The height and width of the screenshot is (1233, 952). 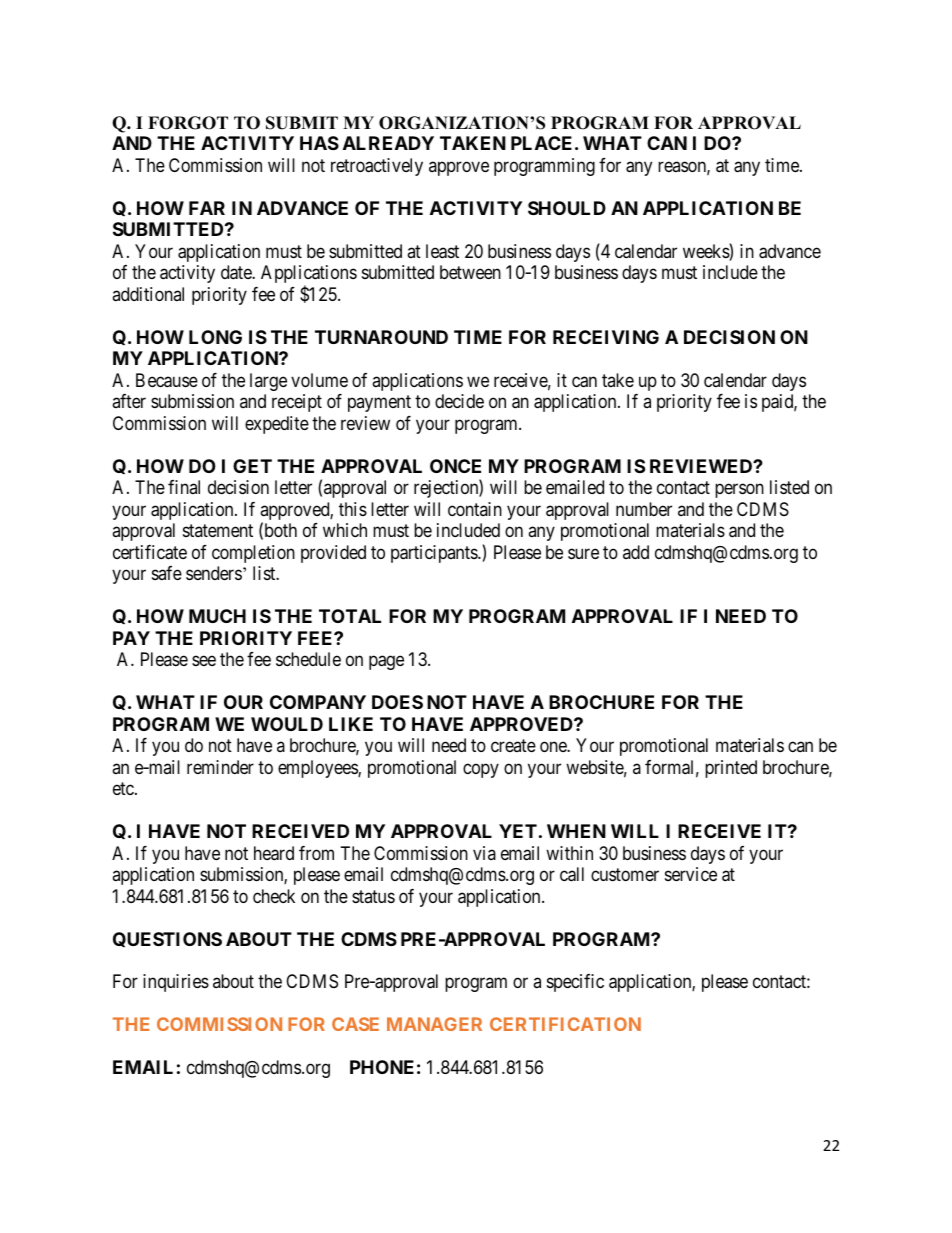 I want to click on specific, so click(x=575, y=983).
